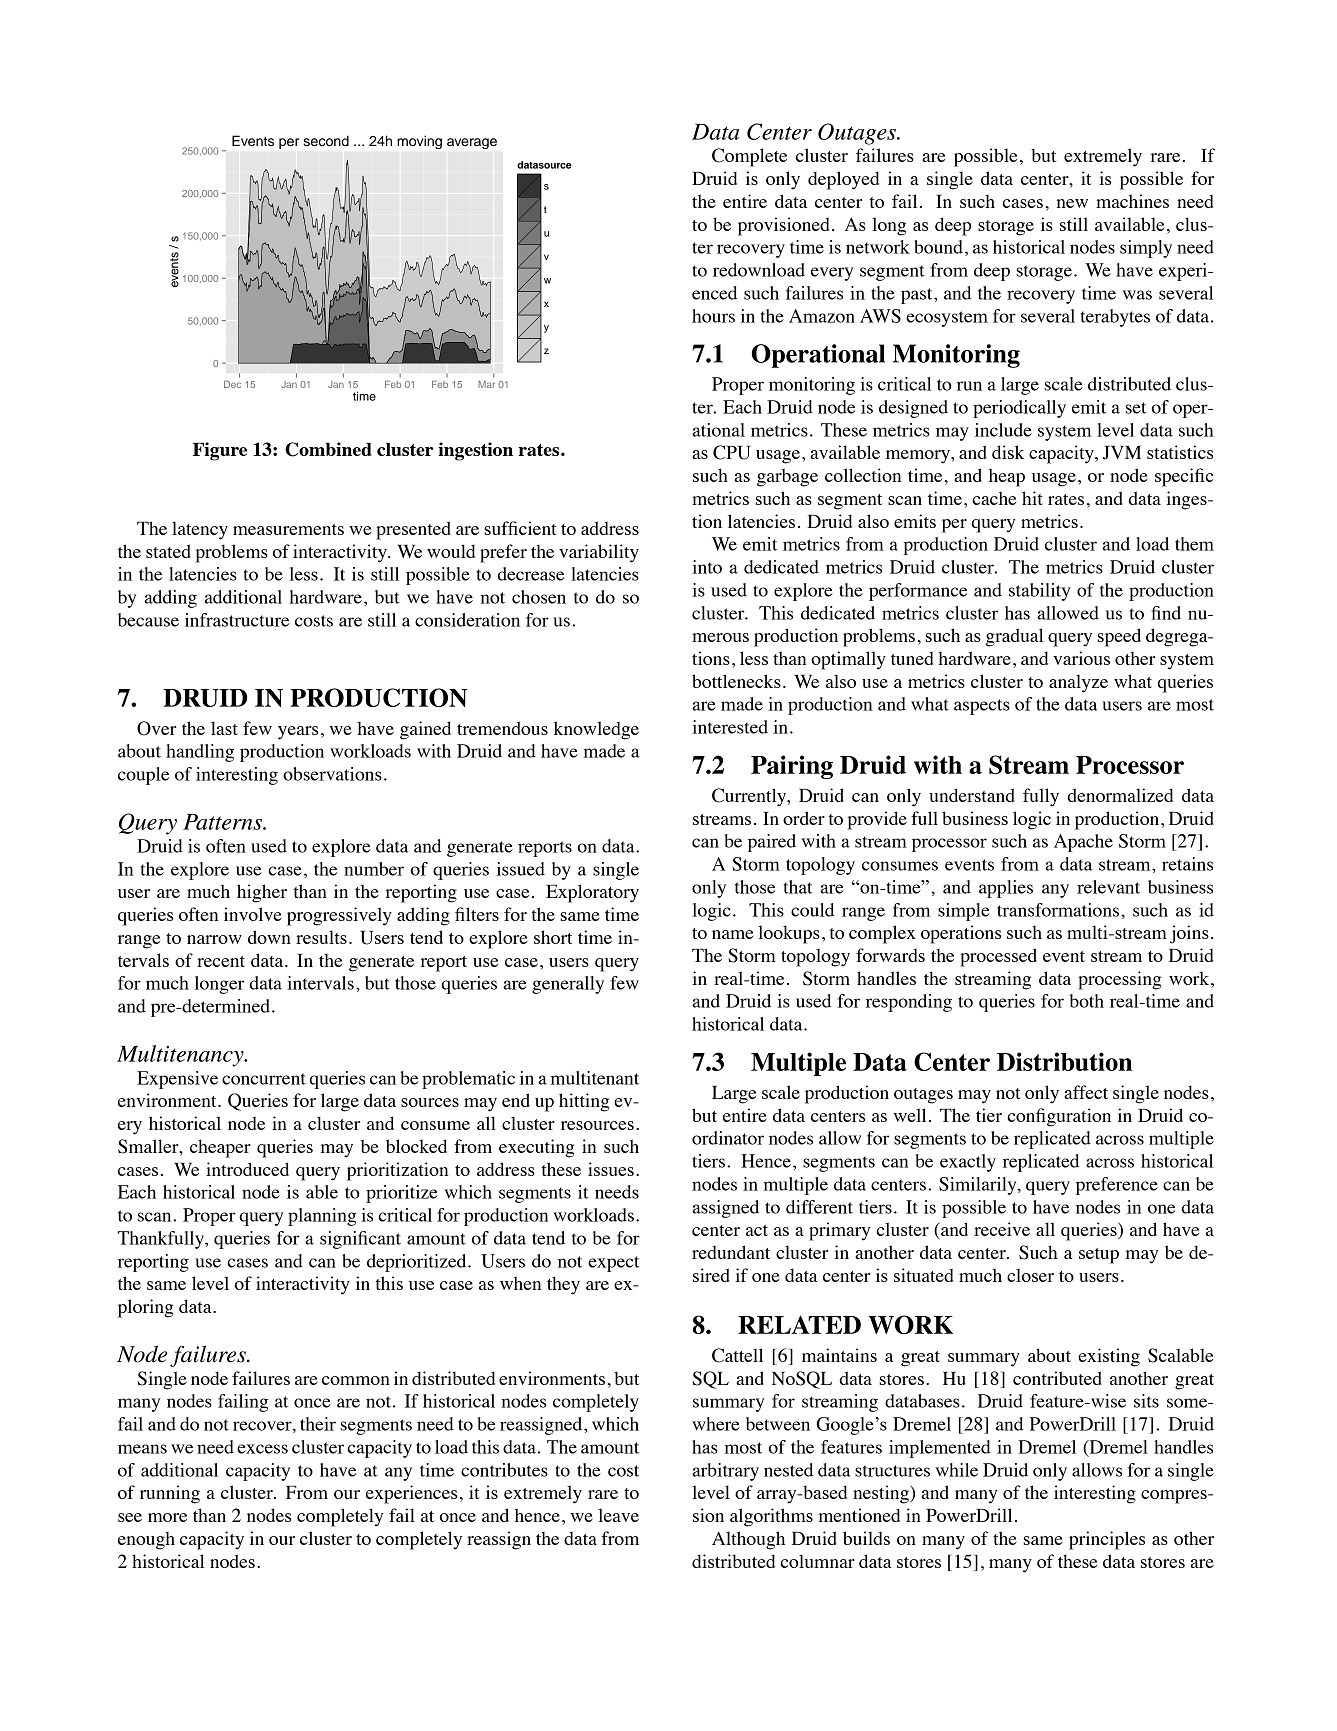  Describe the element at coordinates (599, 553) in the screenshot. I see `variability` at that location.
